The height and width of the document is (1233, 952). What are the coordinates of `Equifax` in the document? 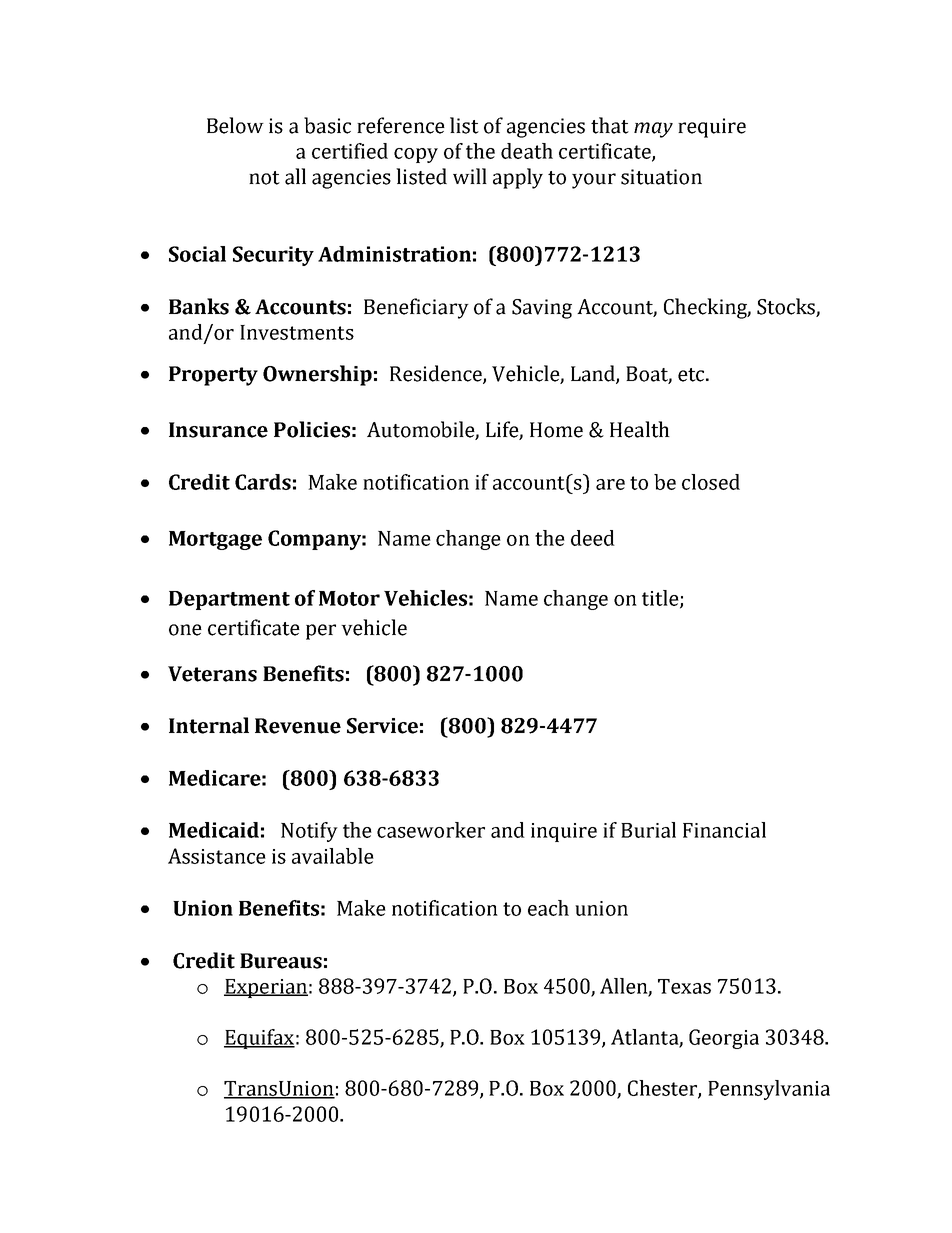 It's located at (259, 1039).
